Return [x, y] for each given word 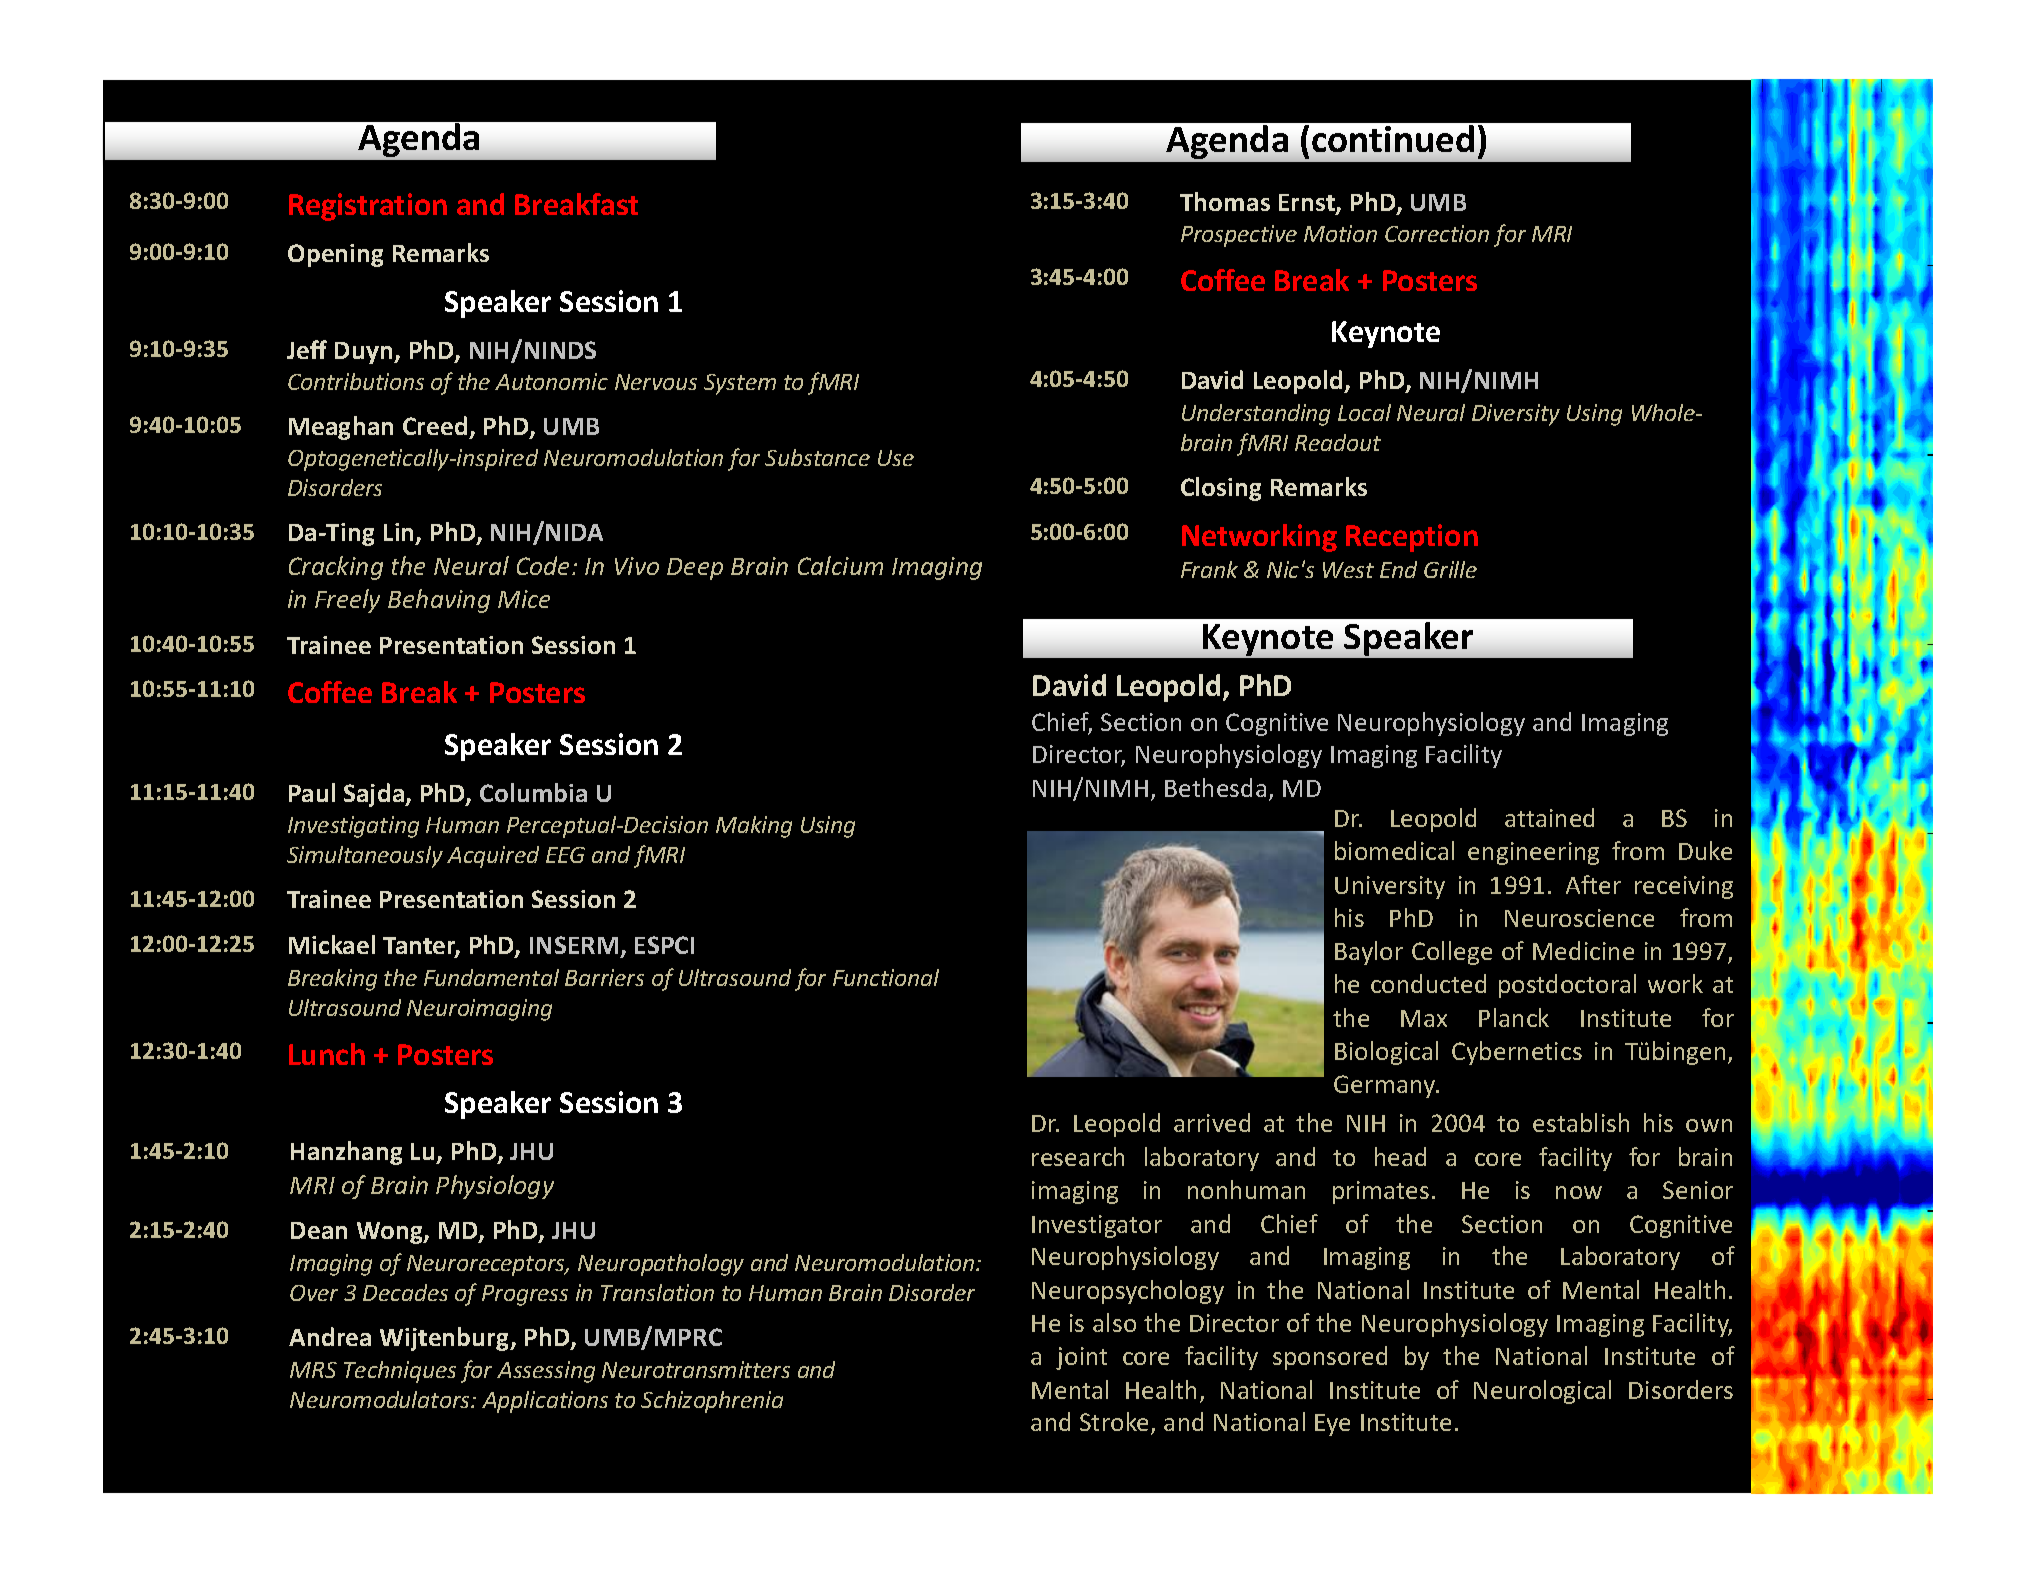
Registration [368, 207]
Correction [1437, 233]
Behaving [439, 601]
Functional [886, 977]
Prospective [1239, 236]
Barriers [604, 977]
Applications [545, 1402]
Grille [1450, 569]
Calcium [840, 565]
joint [1081, 1358]
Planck [1514, 1017]
